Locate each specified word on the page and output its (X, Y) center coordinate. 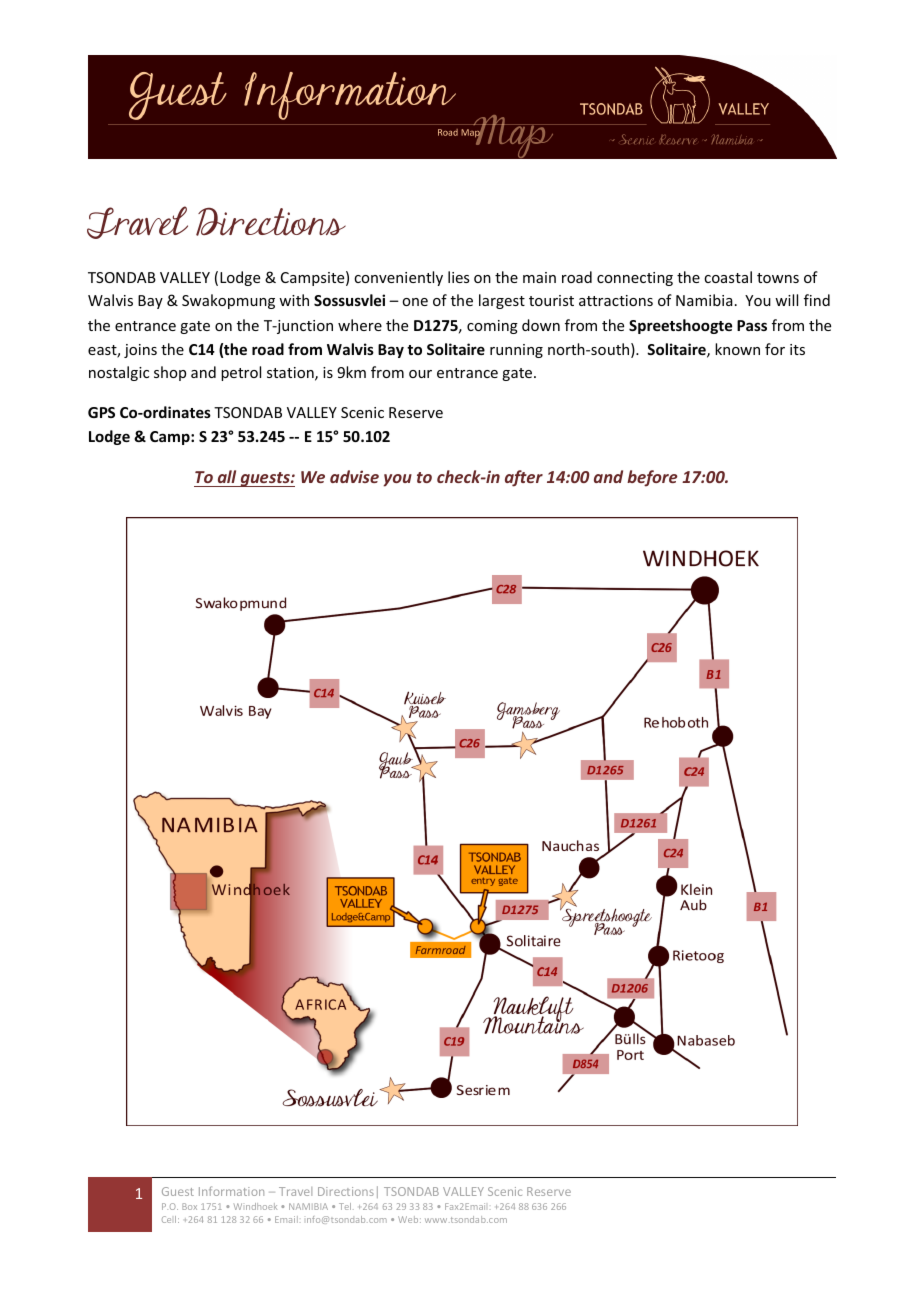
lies (458, 277)
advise (354, 476)
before (652, 478)
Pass (752, 325)
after (524, 478)
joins (140, 351)
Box (189, 1206)
